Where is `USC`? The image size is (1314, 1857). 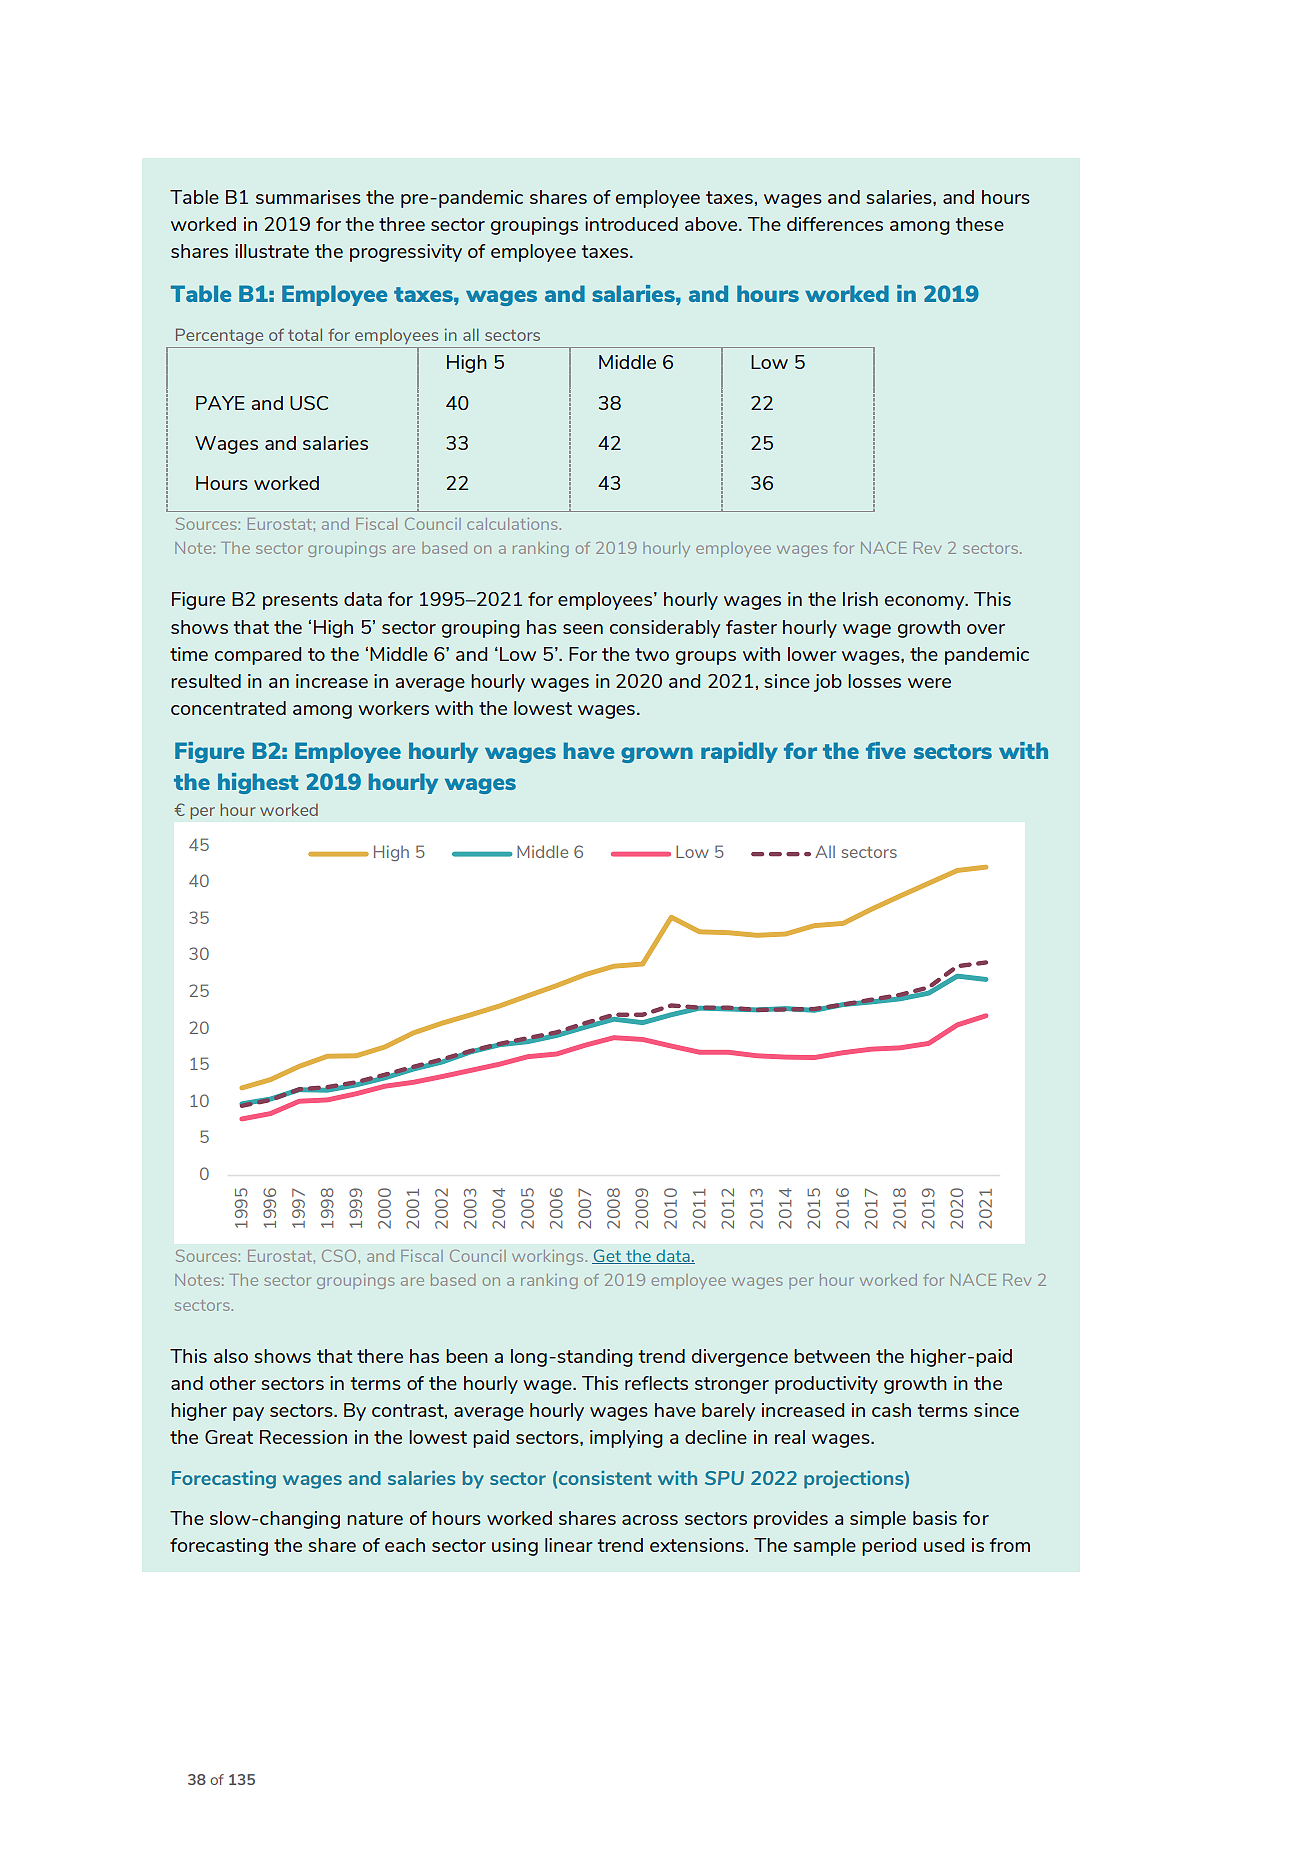 USC is located at coordinates (309, 403).
